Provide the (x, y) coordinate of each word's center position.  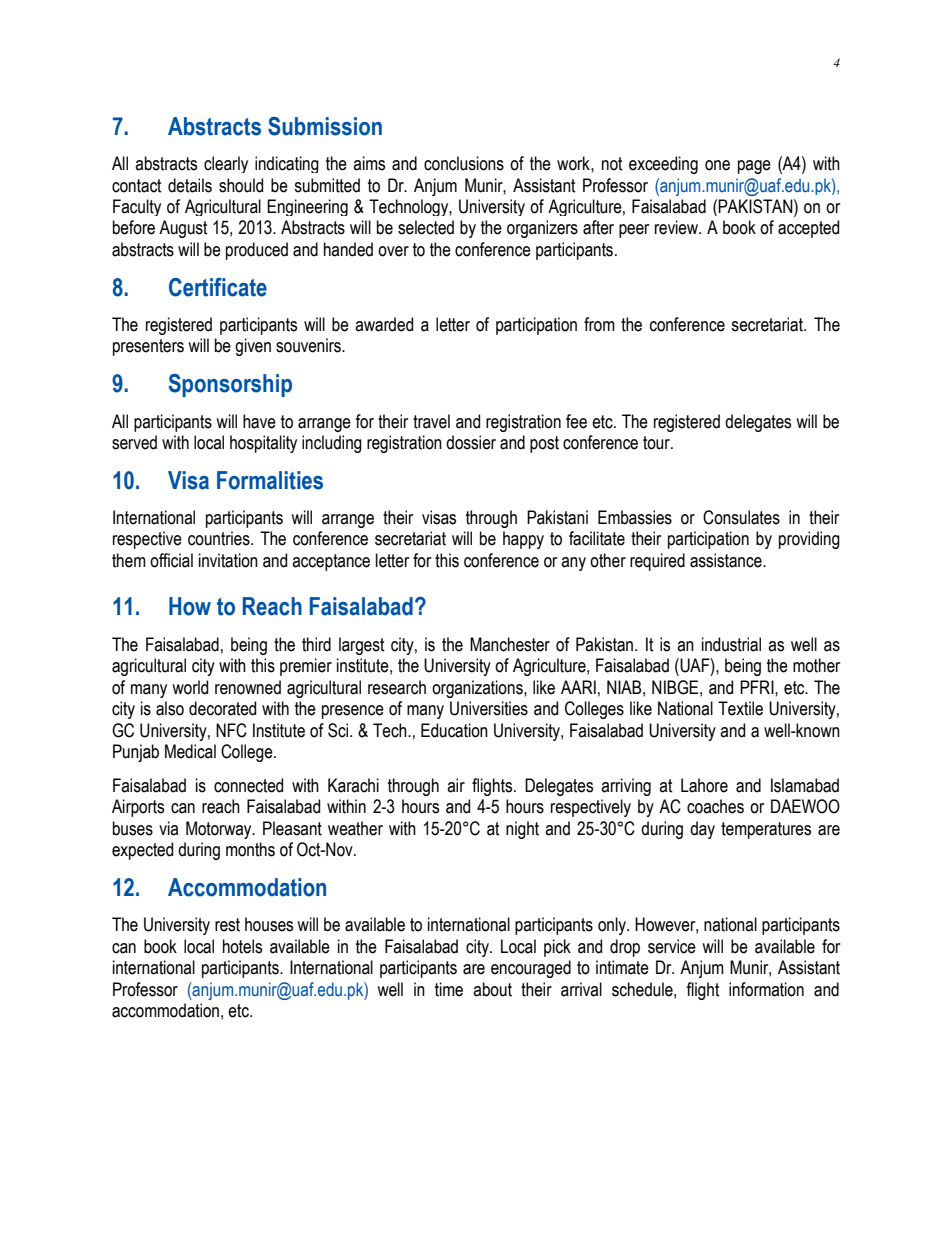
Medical (190, 751)
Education (454, 730)
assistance (727, 560)
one (717, 165)
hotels (242, 946)
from (599, 324)
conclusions (464, 163)
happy (523, 540)
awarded (384, 324)
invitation (228, 560)
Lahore (704, 785)
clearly (226, 164)
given (253, 347)
